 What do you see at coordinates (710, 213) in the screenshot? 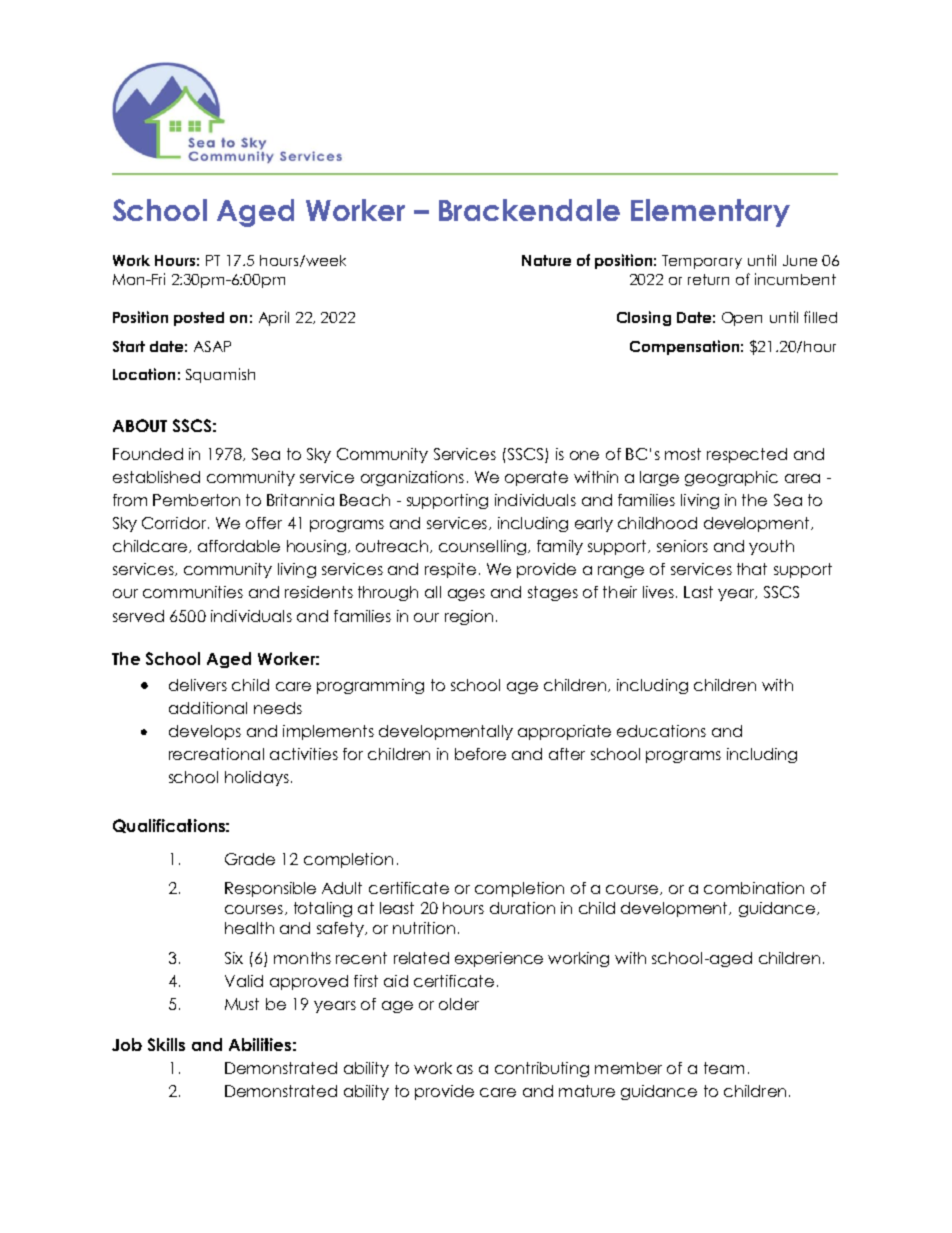
I see `Elementary` at bounding box center [710, 213].
